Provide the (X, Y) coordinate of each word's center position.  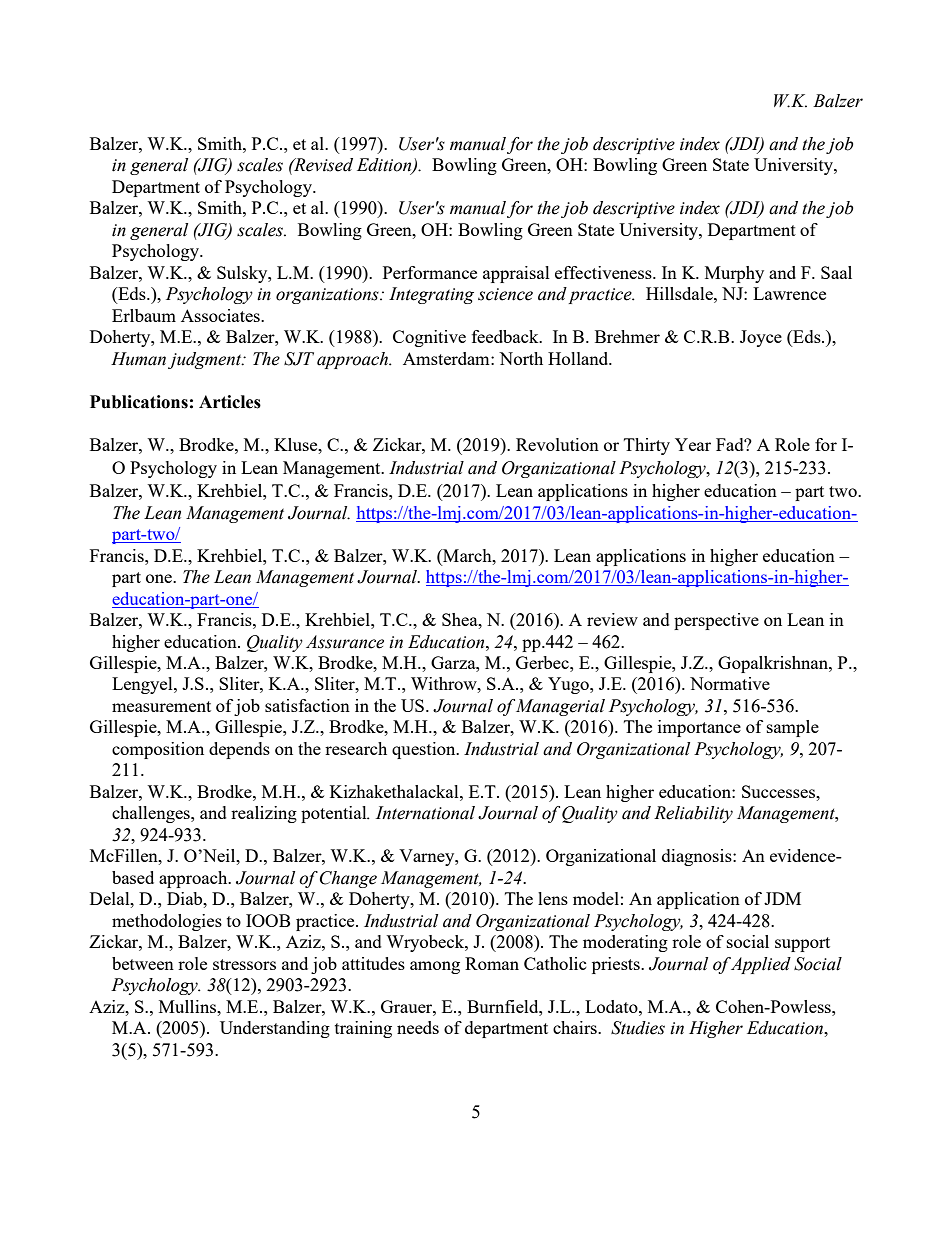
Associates (221, 315)
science (505, 294)
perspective (716, 621)
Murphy (734, 274)
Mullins (189, 1006)
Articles (230, 402)
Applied (760, 965)
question (425, 750)
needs (418, 1027)
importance (699, 728)
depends (239, 750)
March (467, 555)
